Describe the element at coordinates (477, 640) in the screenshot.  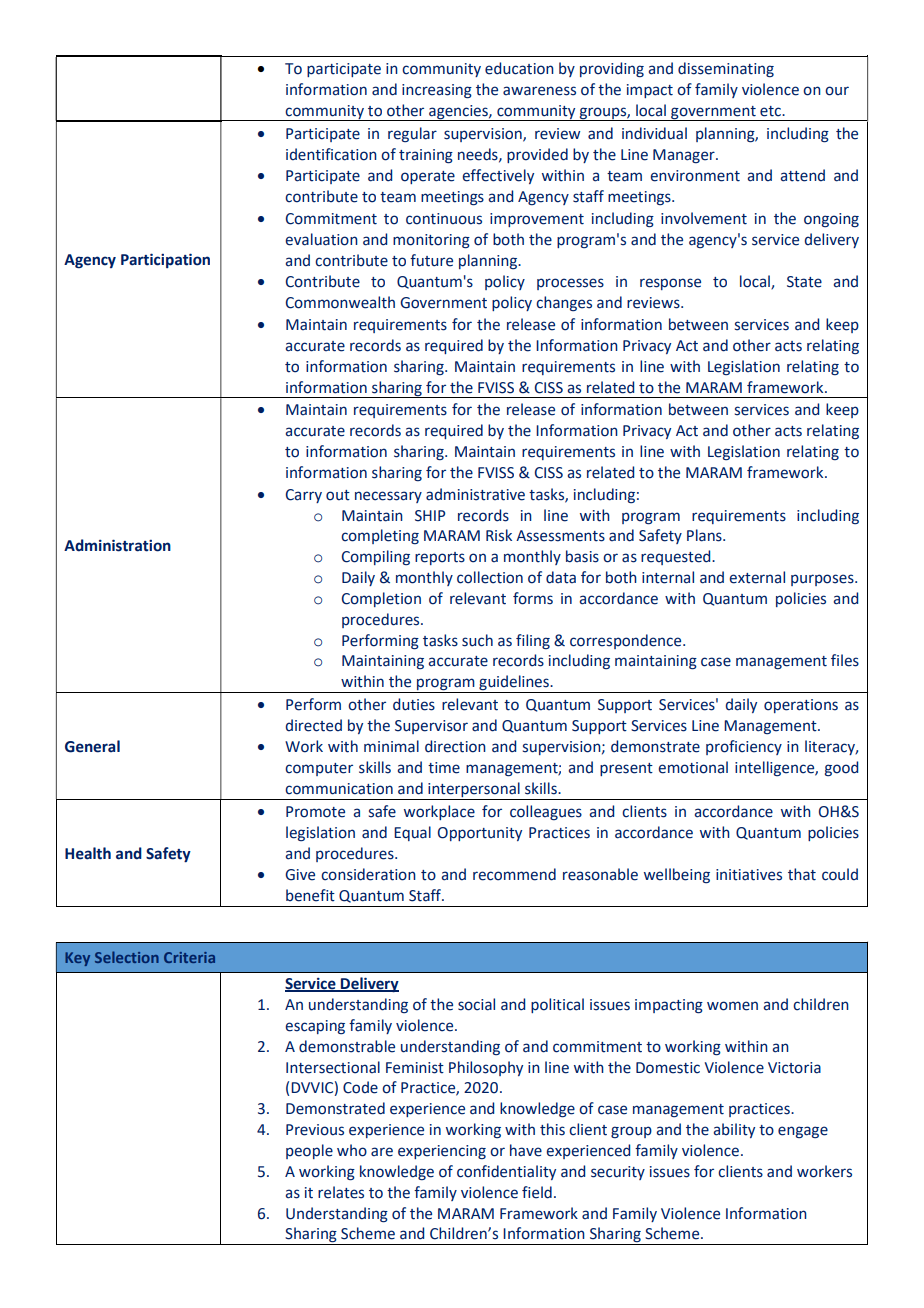
I see `such` at that location.
